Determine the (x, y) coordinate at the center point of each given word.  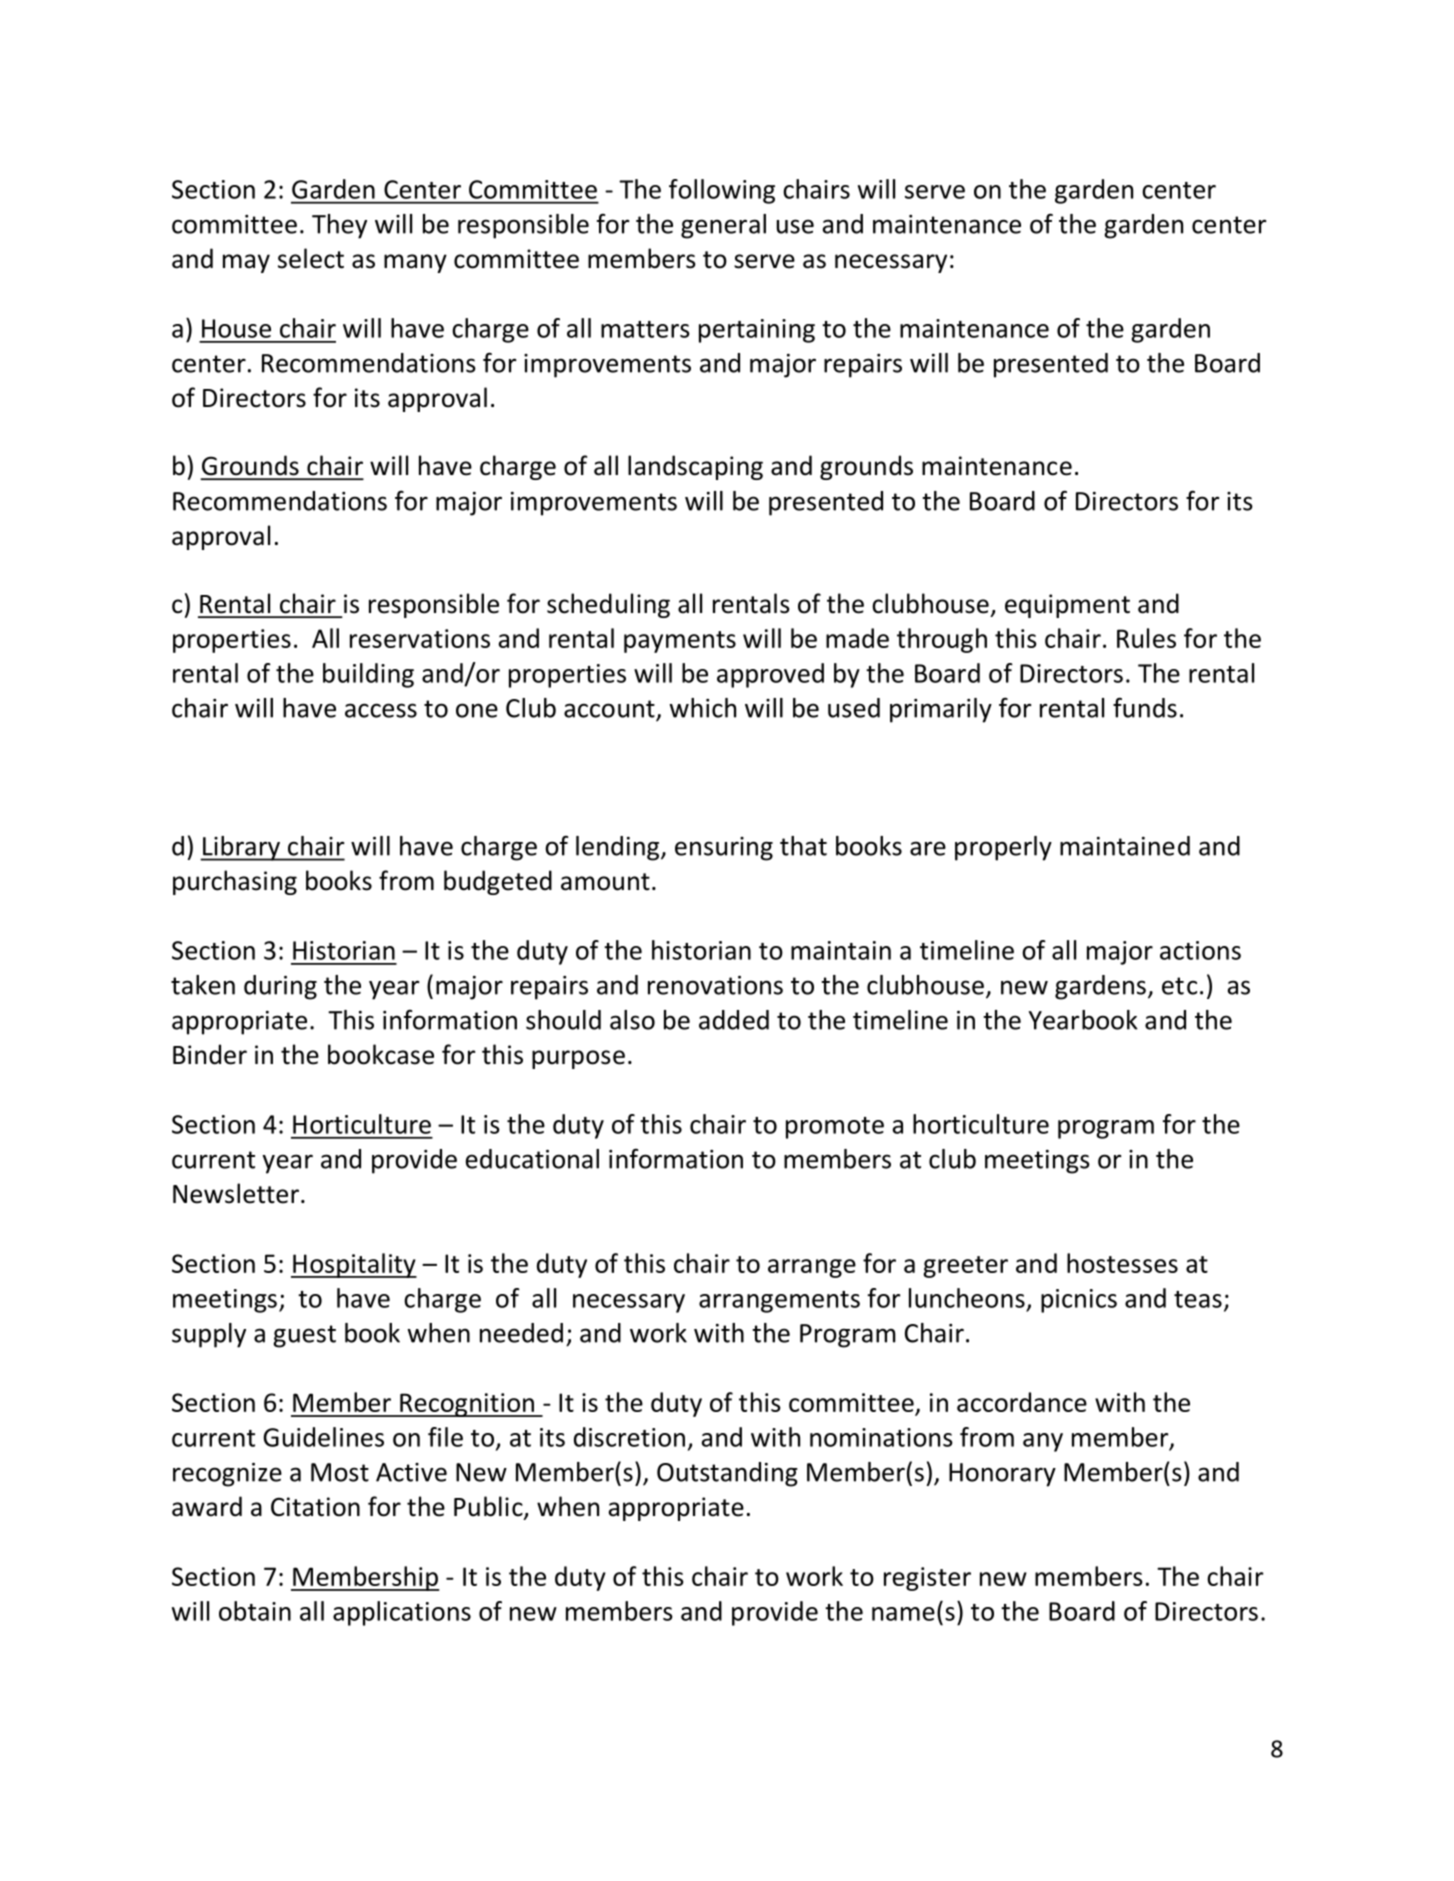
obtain (255, 1611)
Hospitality (354, 1265)
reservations (420, 638)
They (339, 226)
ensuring (724, 849)
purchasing (235, 882)
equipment (1067, 606)
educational (532, 1159)
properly (1003, 848)
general (723, 226)
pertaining (757, 331)
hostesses (1122, 1263)
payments (680, 642)
